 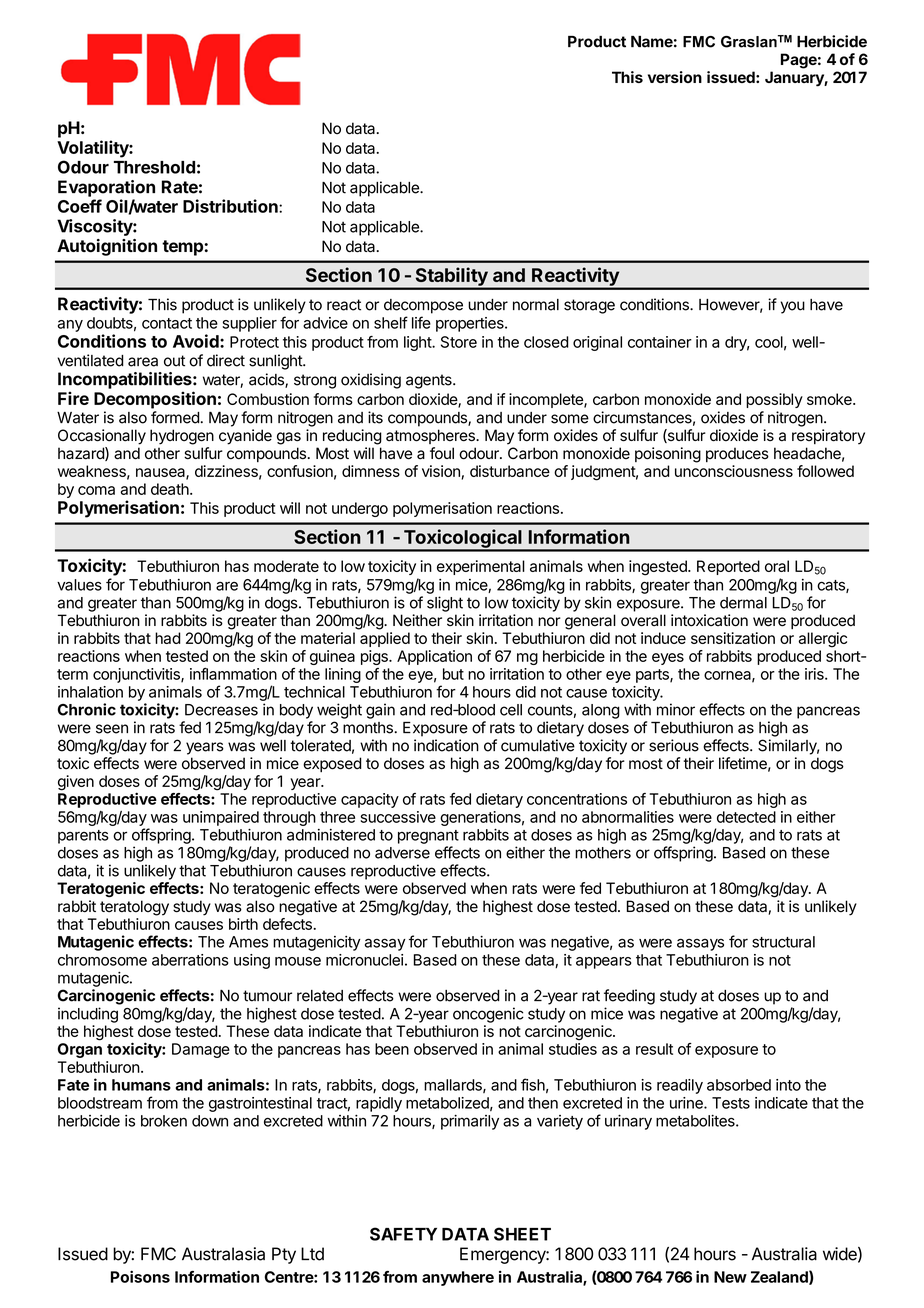 What do you see at coordinates (730, 1277) in the screenshot?
I see `New` at bounding box center [730, 1277].
